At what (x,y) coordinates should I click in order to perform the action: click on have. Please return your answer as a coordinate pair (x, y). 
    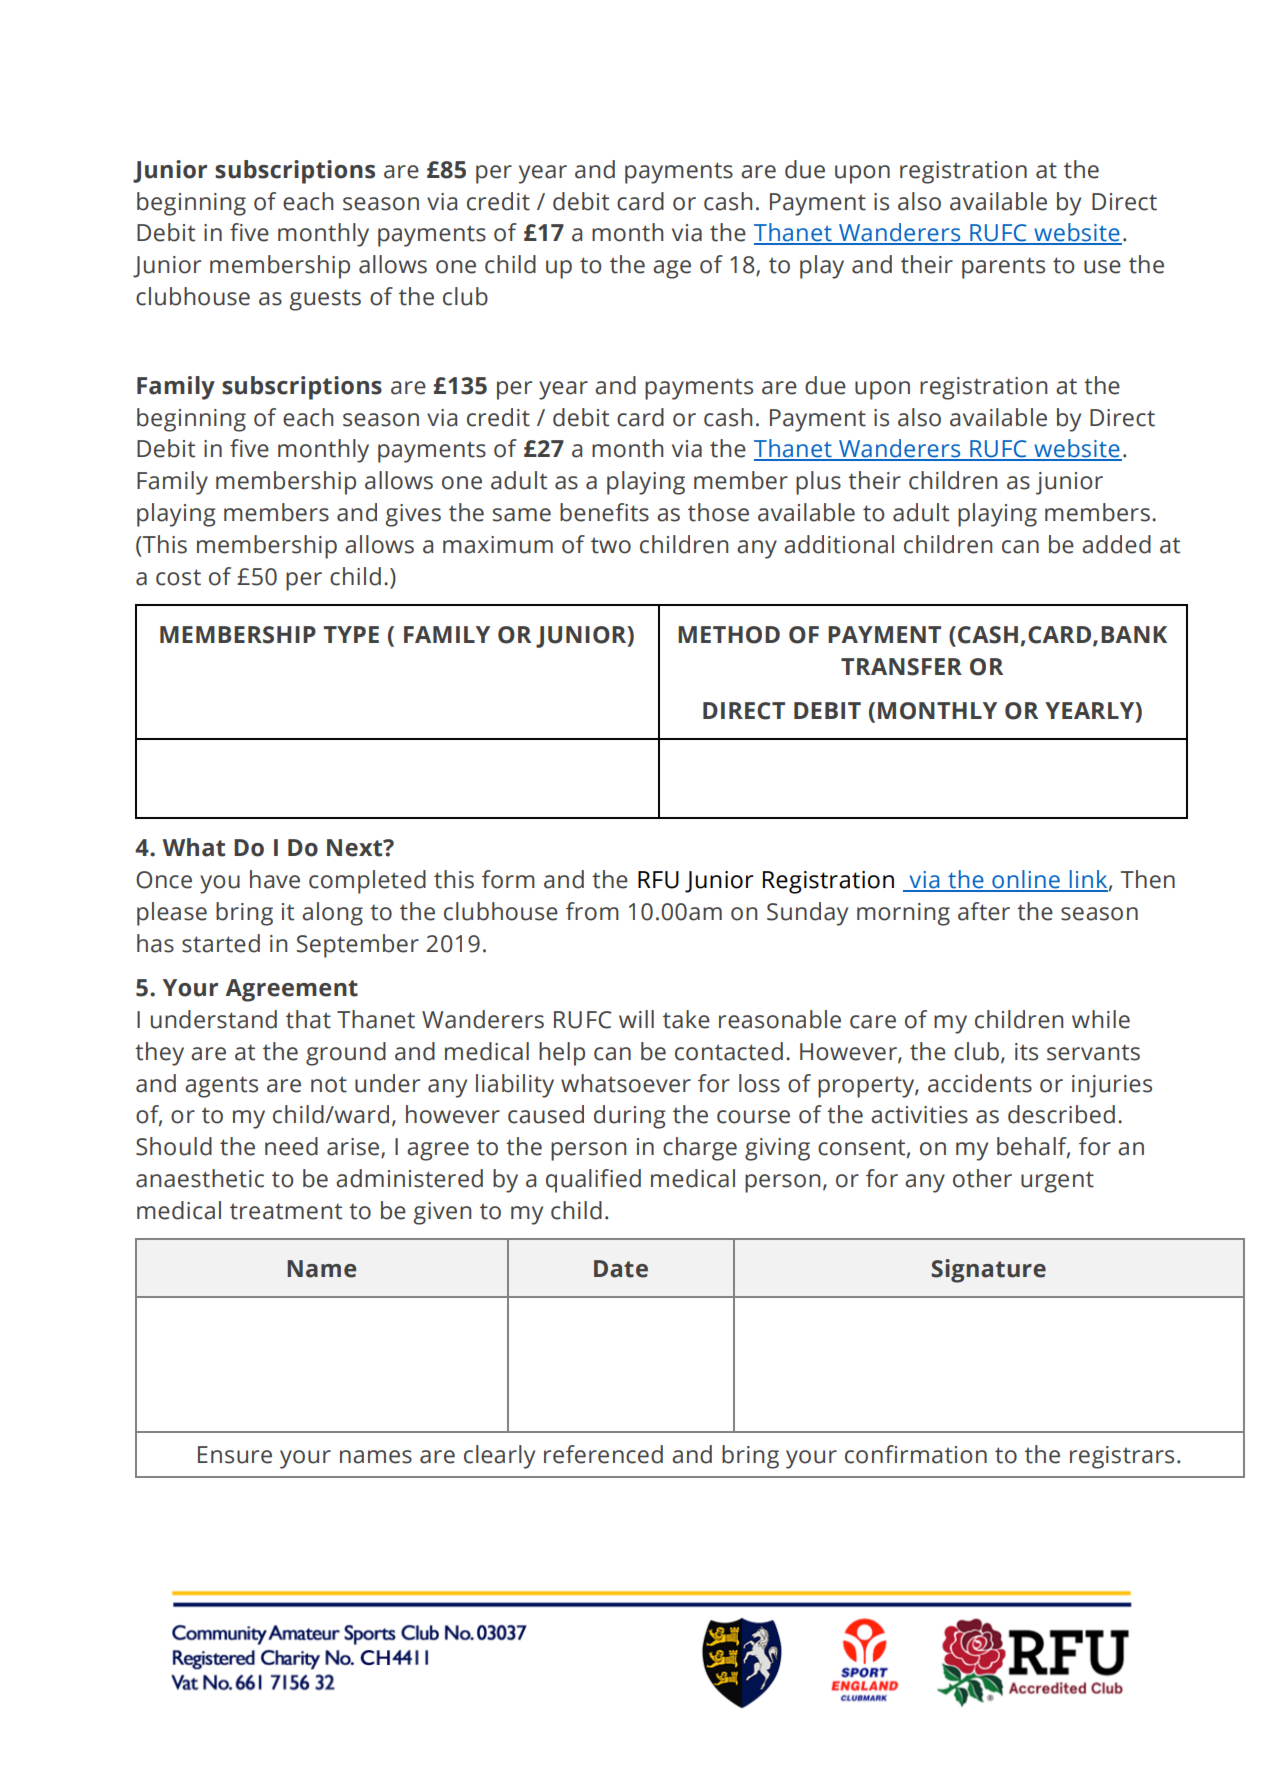
    Looking at the image, I should click on (275, 879).
